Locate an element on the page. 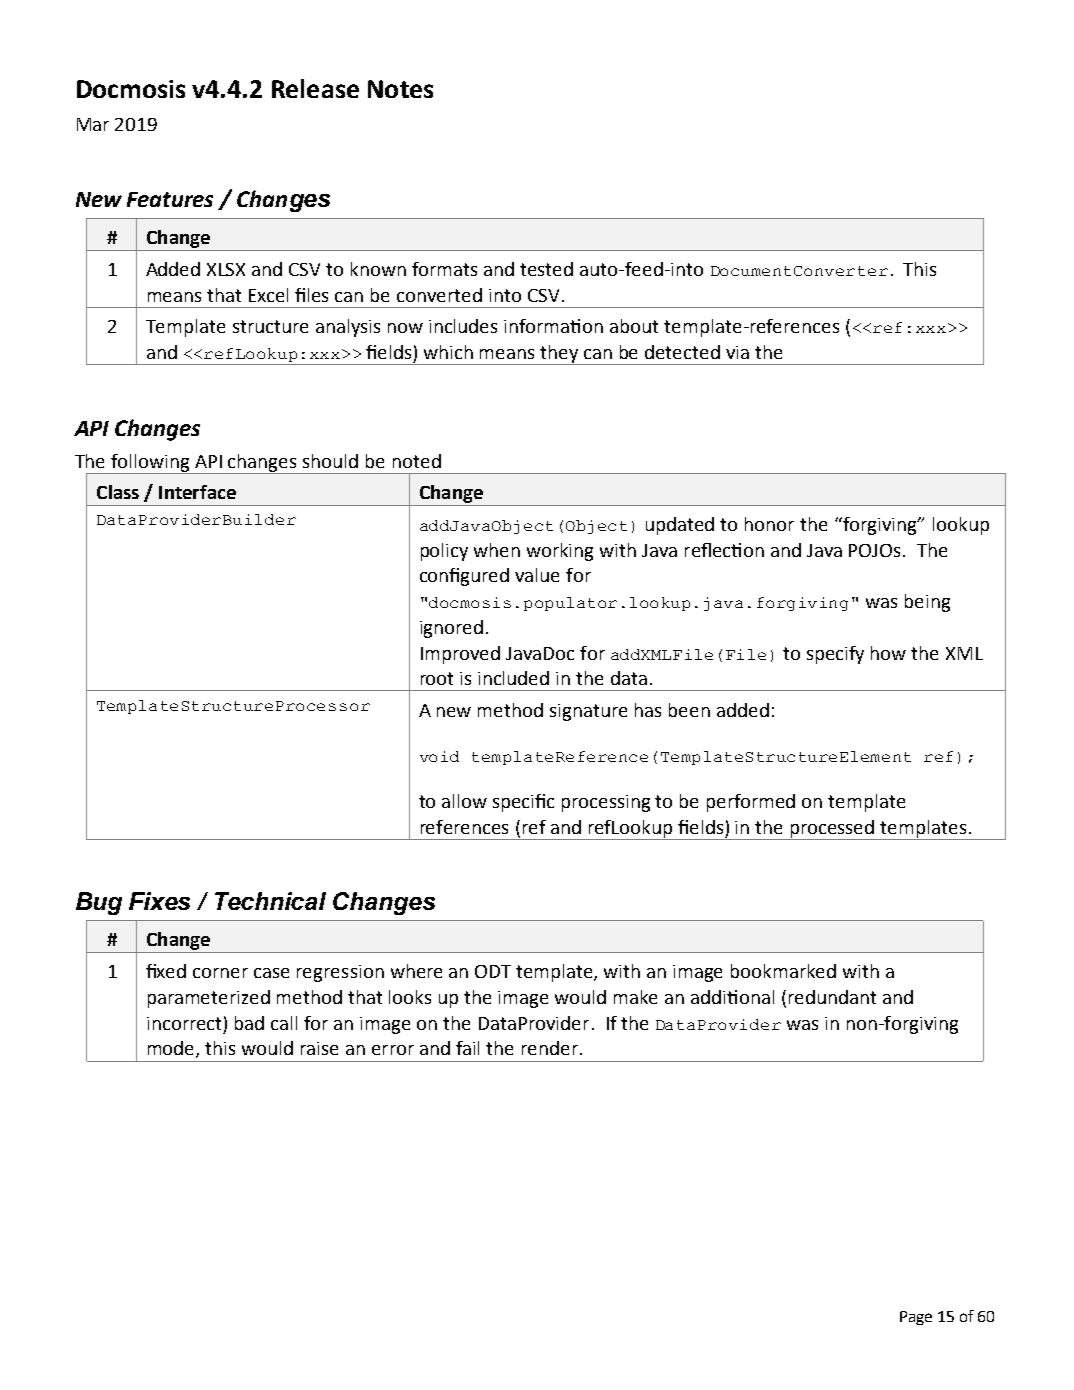  included is located at coordinates (513, 678).
